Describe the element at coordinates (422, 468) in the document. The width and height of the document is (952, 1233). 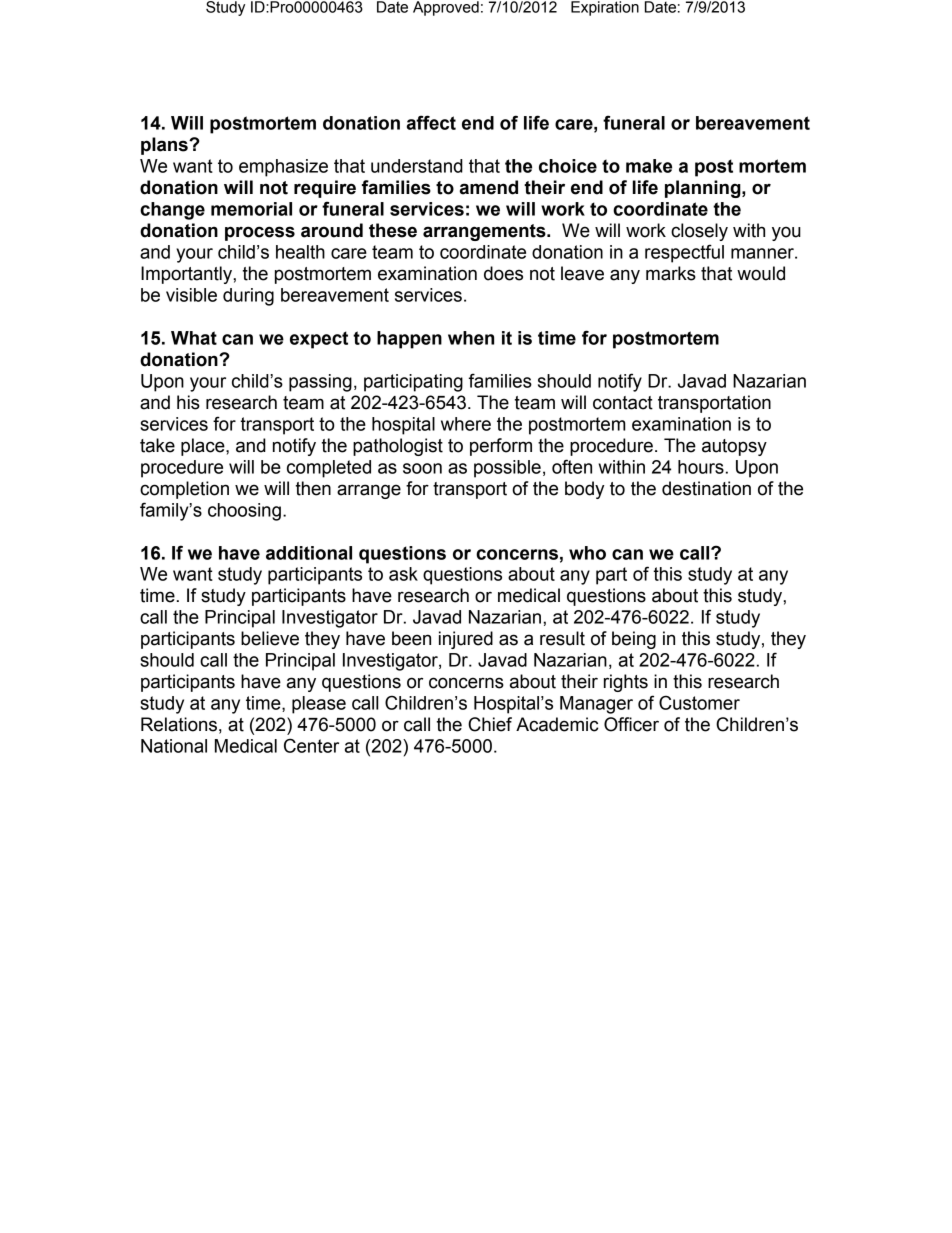
I see `soon` at that location.
